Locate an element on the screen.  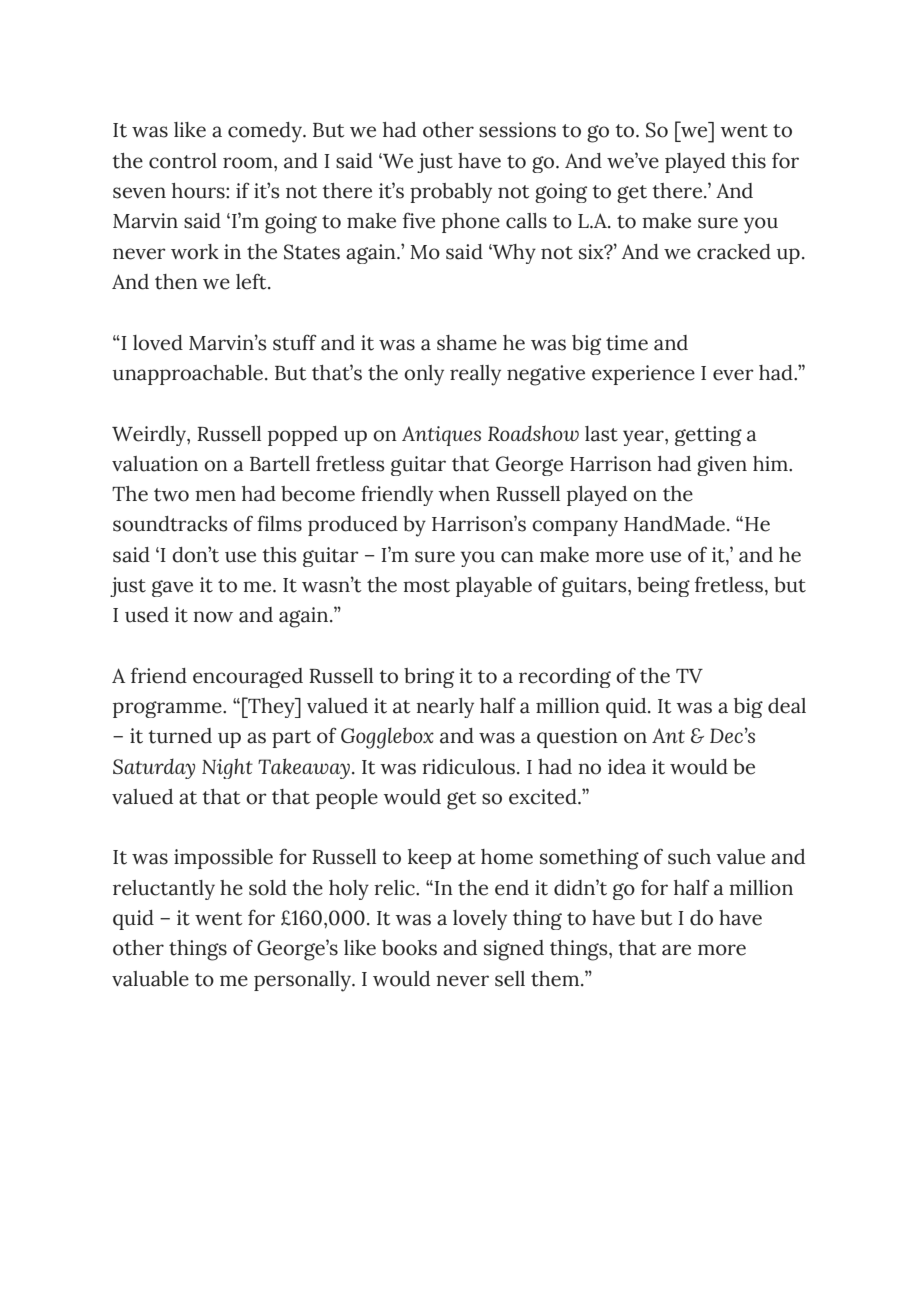
valuable is located at coordinates (150, 979).
